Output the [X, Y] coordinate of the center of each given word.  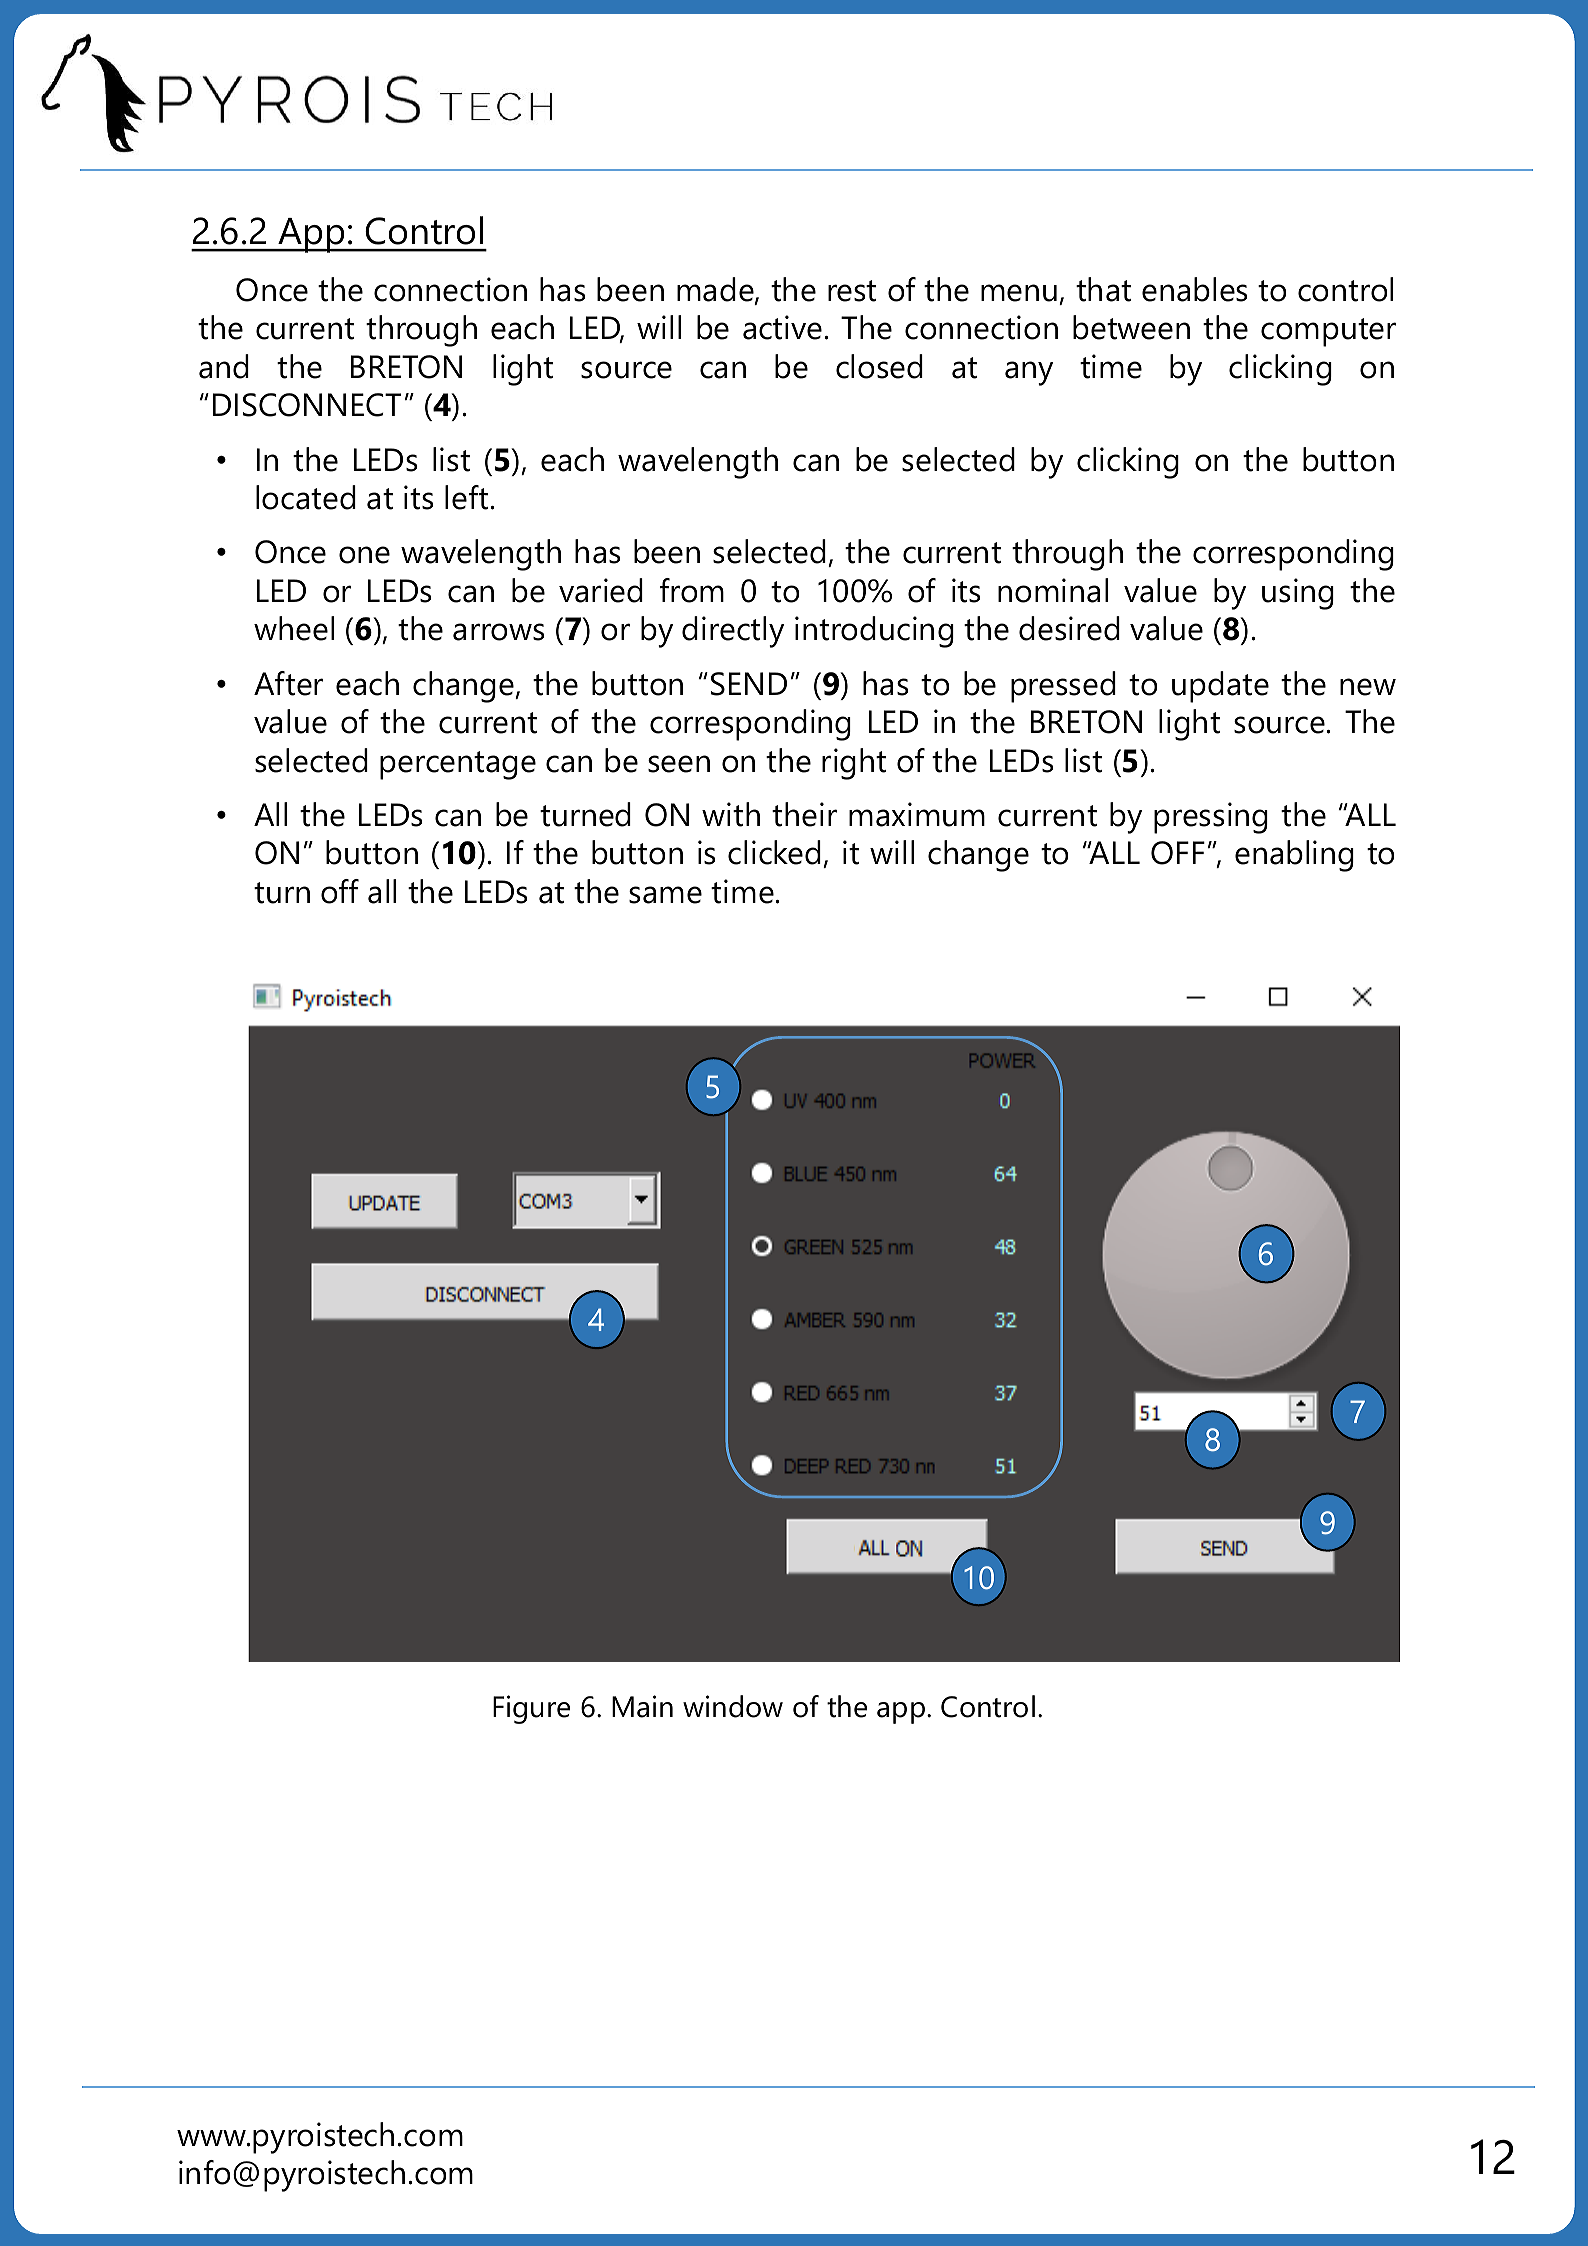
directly [733, 632]
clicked [774, 852]
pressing [1211, 818]
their [804, 814]
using [1298, 594]
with [731, 814]
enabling [1294, 856]
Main [642, 1706]
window [733, 1706]
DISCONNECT [307, 405]
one [364, 555]
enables [1195, 289]
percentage [458, 765]
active [784, 327]
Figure [531, 1709]
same [665, 895]
